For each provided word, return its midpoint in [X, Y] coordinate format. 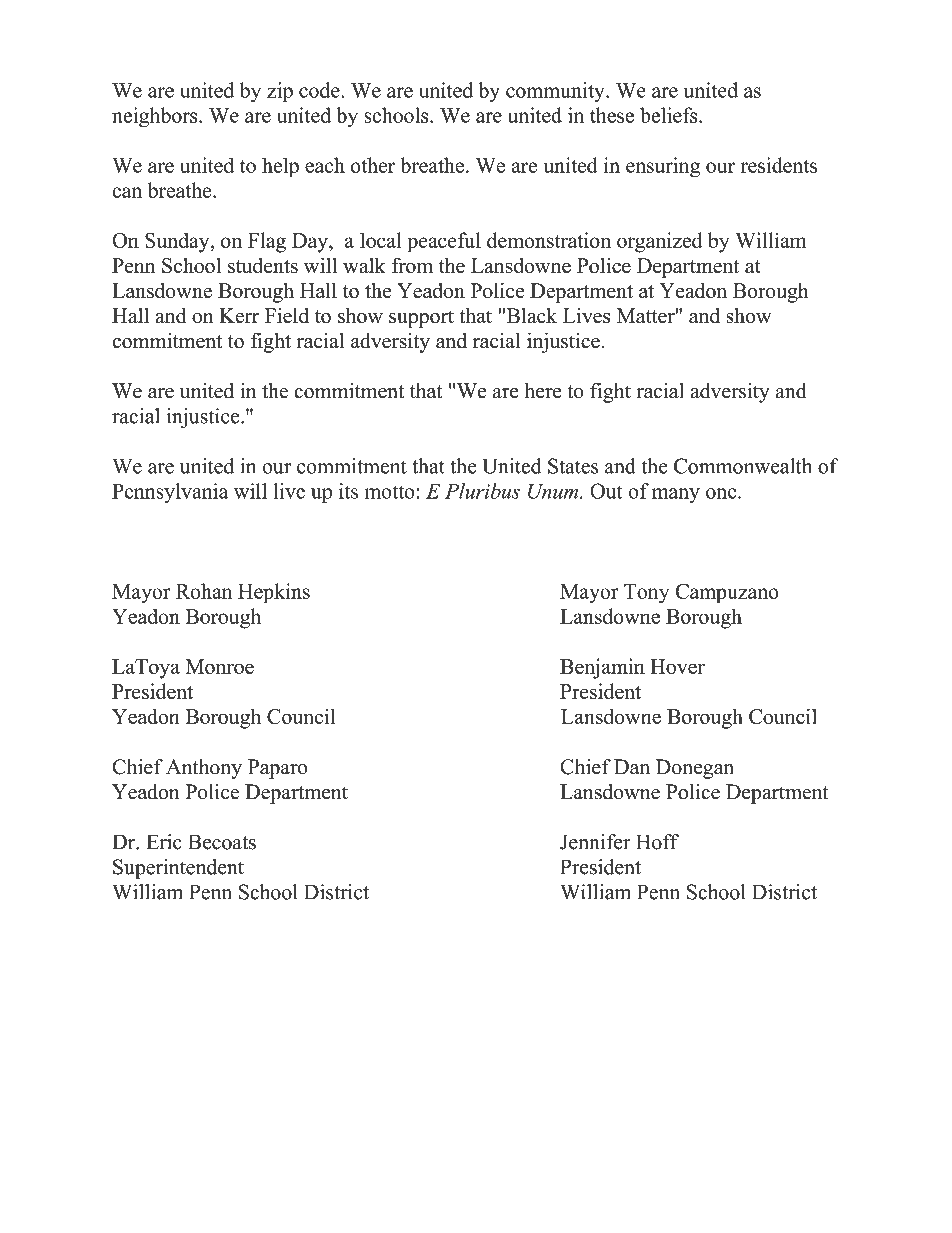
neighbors [156, 117]
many [676, 495]
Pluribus [482, 491]
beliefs [670, 115]
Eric [164, 842]
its [348, 491]
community [556, 92]
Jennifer [595, 842]
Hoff [657, 842]
